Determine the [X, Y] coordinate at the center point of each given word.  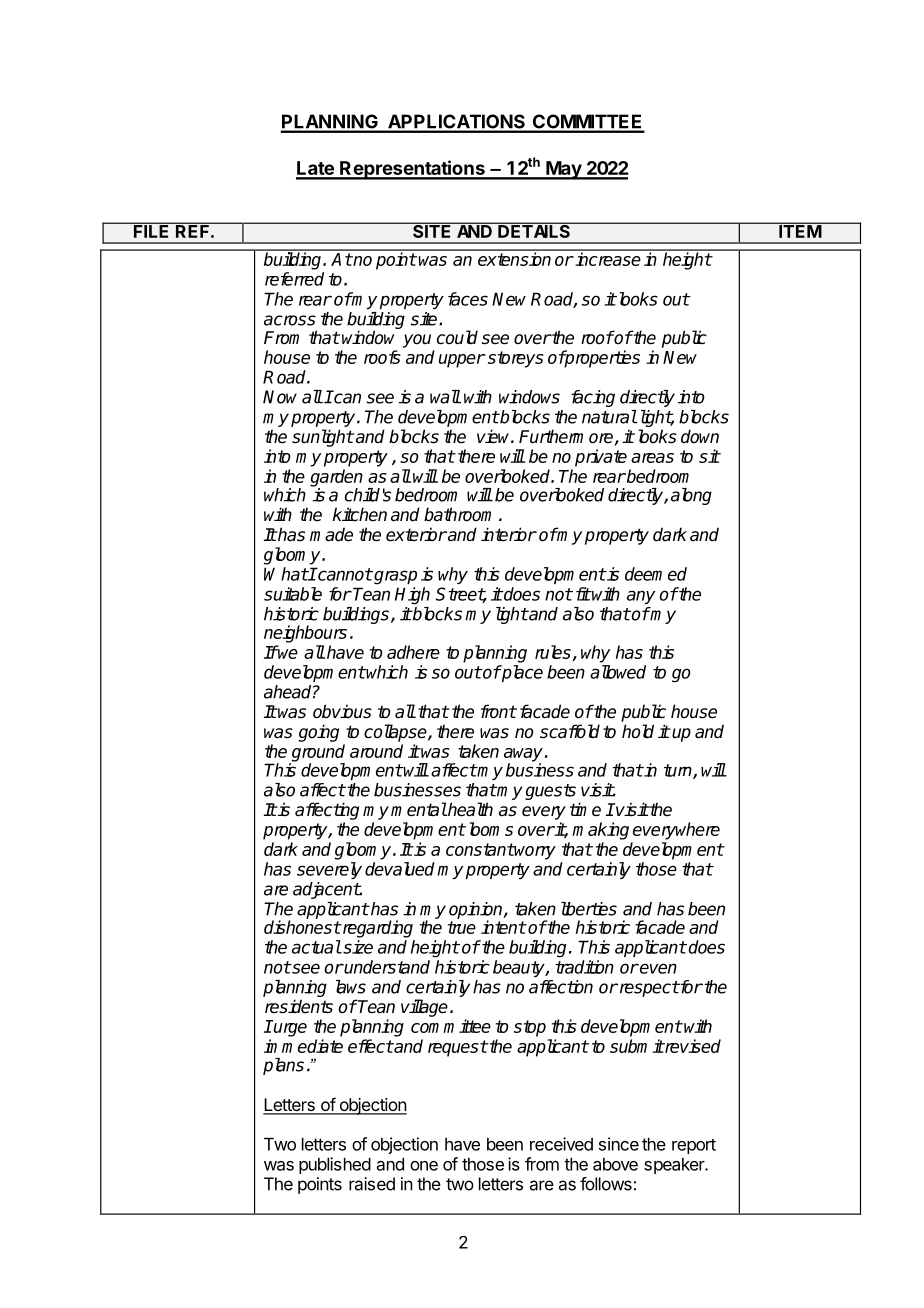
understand [386, 967]
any [641, 597]
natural [609, 417]
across [290, 320]
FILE [152, 230]
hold [638, 731]
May [563, 170]
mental [419, 809]
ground [317, 754]
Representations [412, 170]
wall [445, 397]
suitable [293, 594]
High [412, 596]
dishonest [302, 927]
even [657, 968]
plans [283, 1066]
